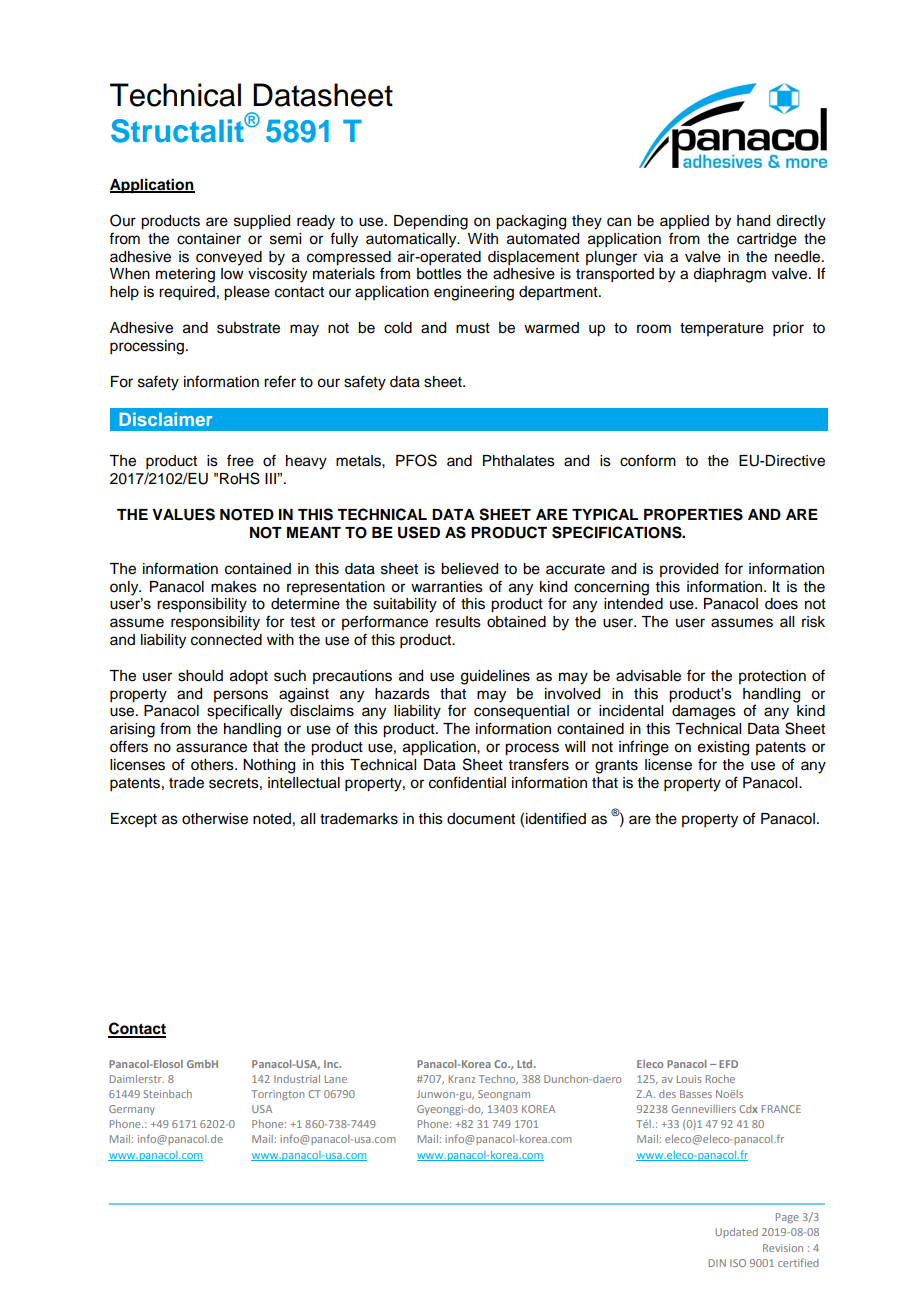 This image has width=924, height=1308. What do you see at coordinates (723, 748) in the image?
I see `existing` at bounding box center [723, 748].
